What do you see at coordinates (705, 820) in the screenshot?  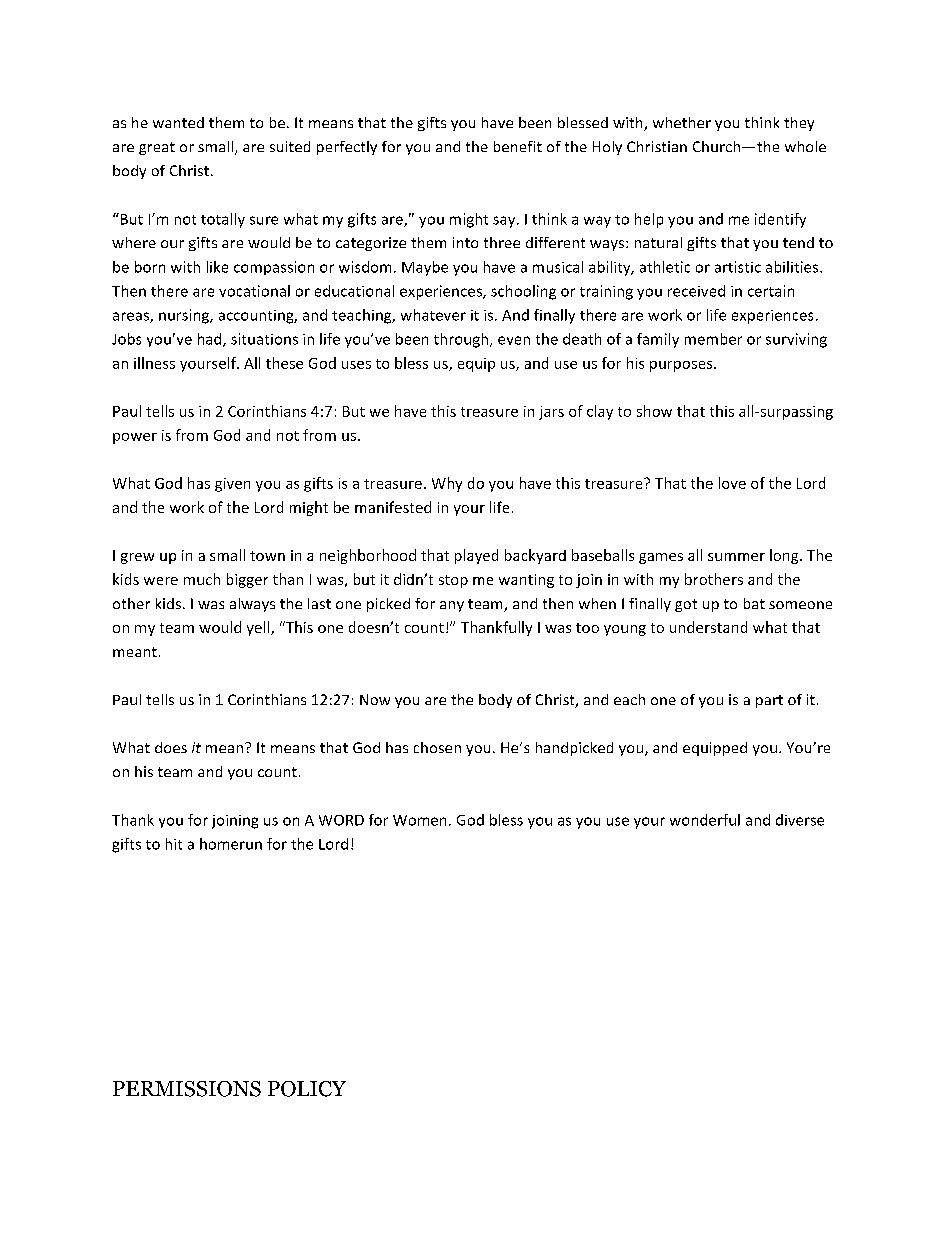 I see `wonderful` at bounding box center [705, 820].
